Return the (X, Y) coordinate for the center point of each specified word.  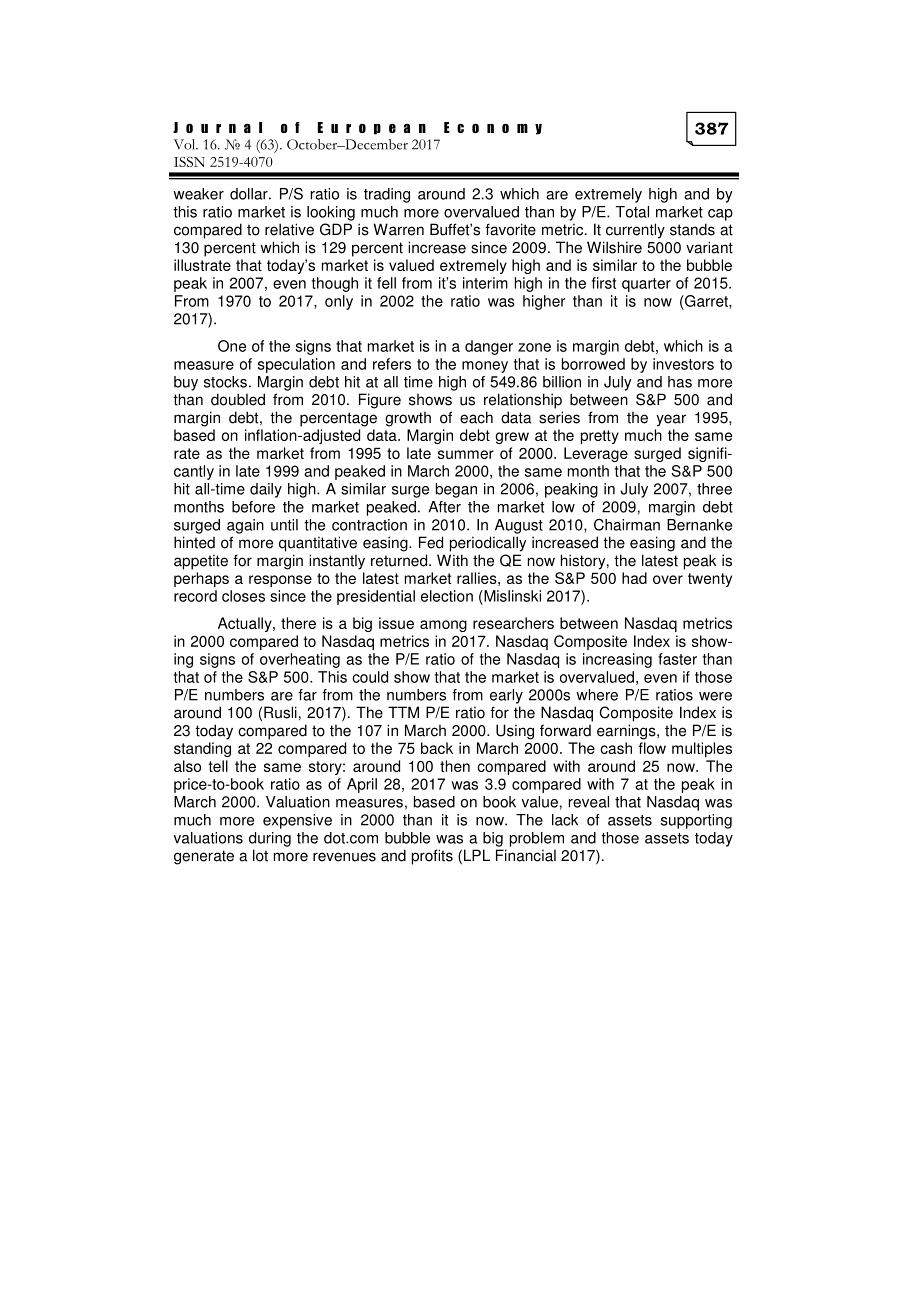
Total (632, 212)
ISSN (189, 162)
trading (387, 195)
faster (677, 659)
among (443, 626)
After (444, 507)
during (270, 839)
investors (683, 364)
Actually (246, 624)
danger (489, 347)
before (253, 507)
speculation (296, 365)
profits (432, 857)
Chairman (627, 525)
